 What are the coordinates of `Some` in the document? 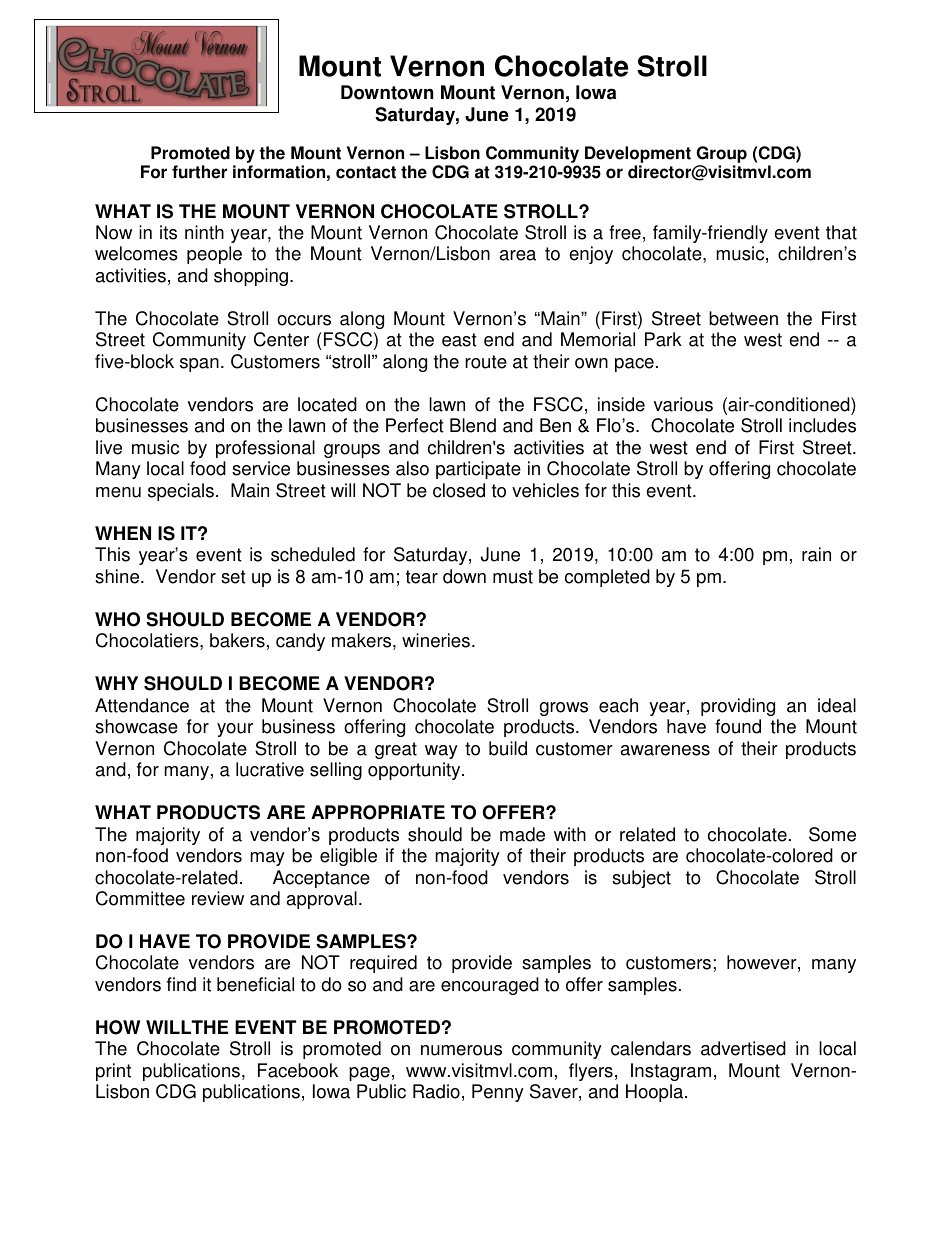 It's located at (832, 834).
